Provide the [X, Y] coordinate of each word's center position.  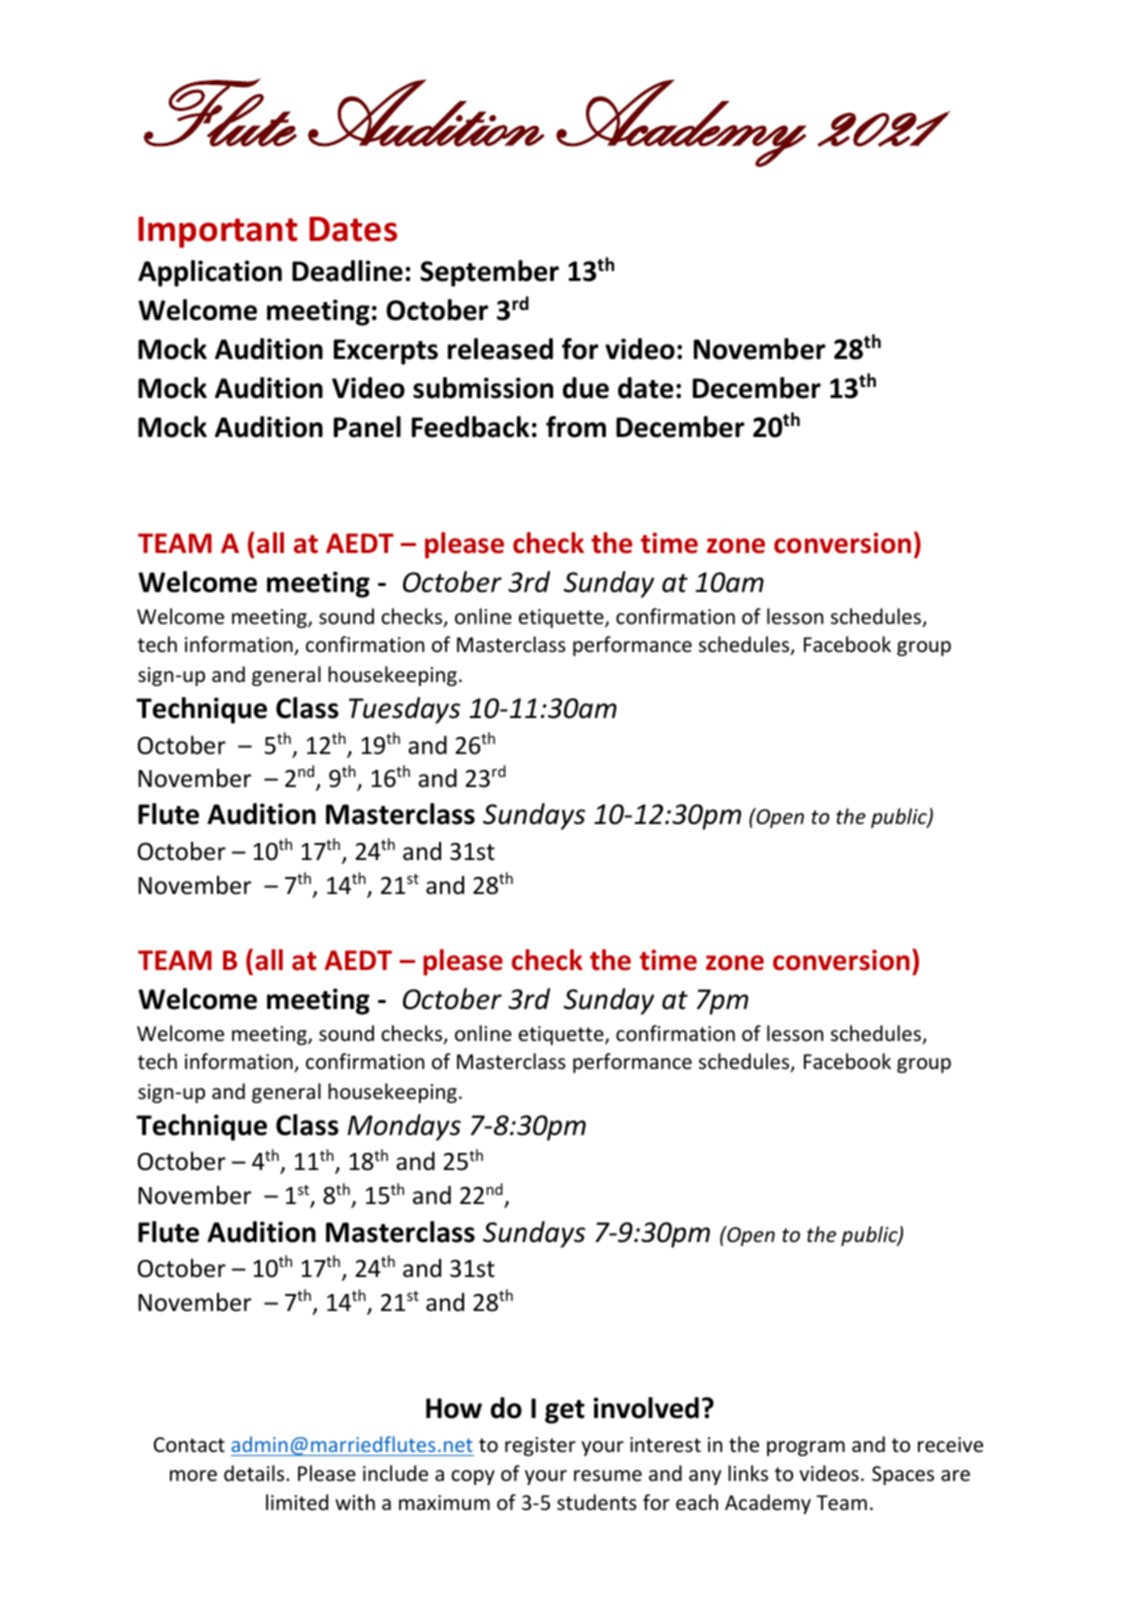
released [500, 349]
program [806, 1448]
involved [646, 1408]
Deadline [347, 271]
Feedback [471, 427]
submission [483, 388]
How [454, 1408]
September [489, 273]
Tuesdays [404, 710]
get [565, 1412]
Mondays [404, 1127]
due [586, 388]
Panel [367, 427]
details [255, 1473]
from [576, 427]
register [540, 1446]
